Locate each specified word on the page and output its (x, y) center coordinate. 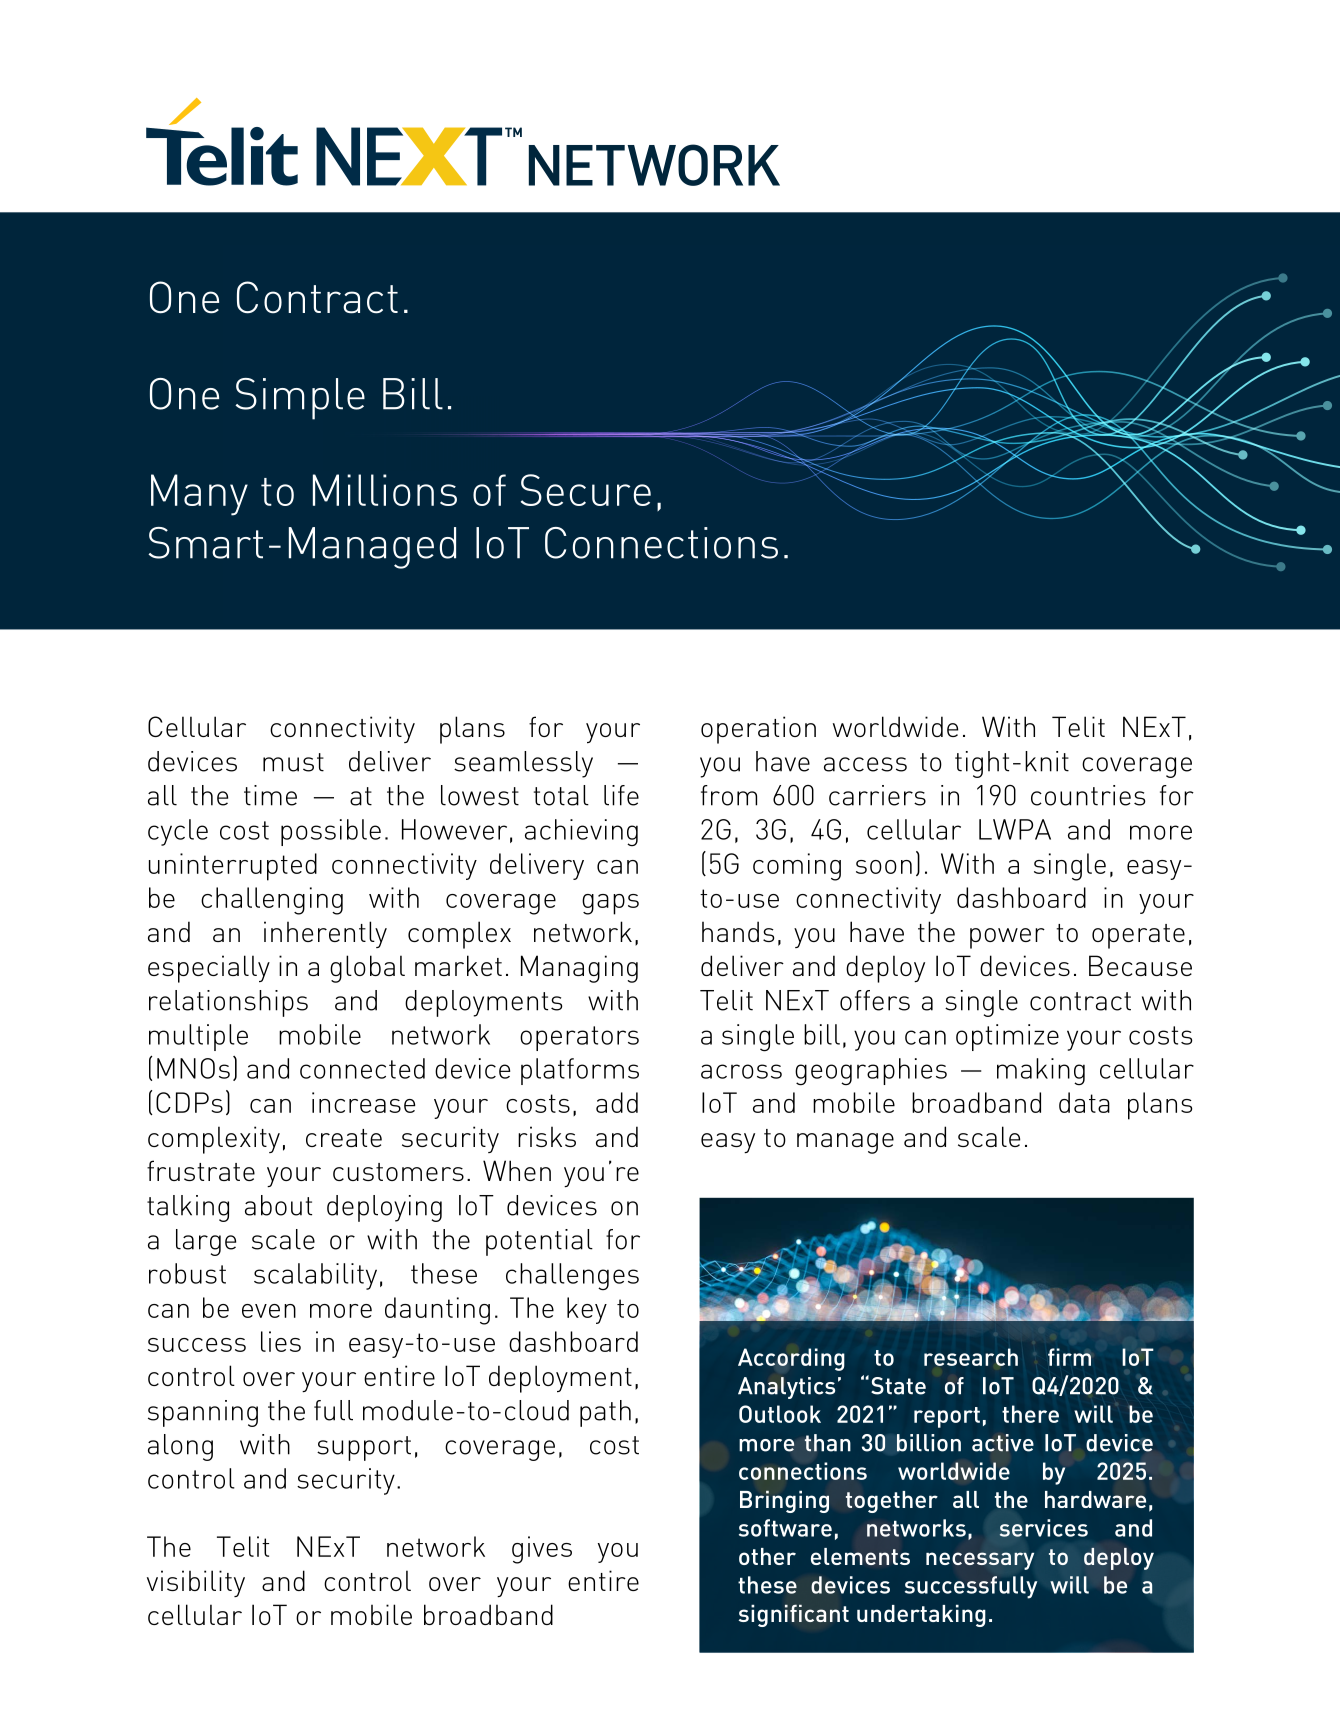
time (270, 795)
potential (539, 1242)
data (1084, 1102)
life (621, 795)
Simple (300, 399)
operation (758, 730)
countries (1088, 795)
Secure (586, 490)
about (278, 1205)
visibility (196, 1583)
